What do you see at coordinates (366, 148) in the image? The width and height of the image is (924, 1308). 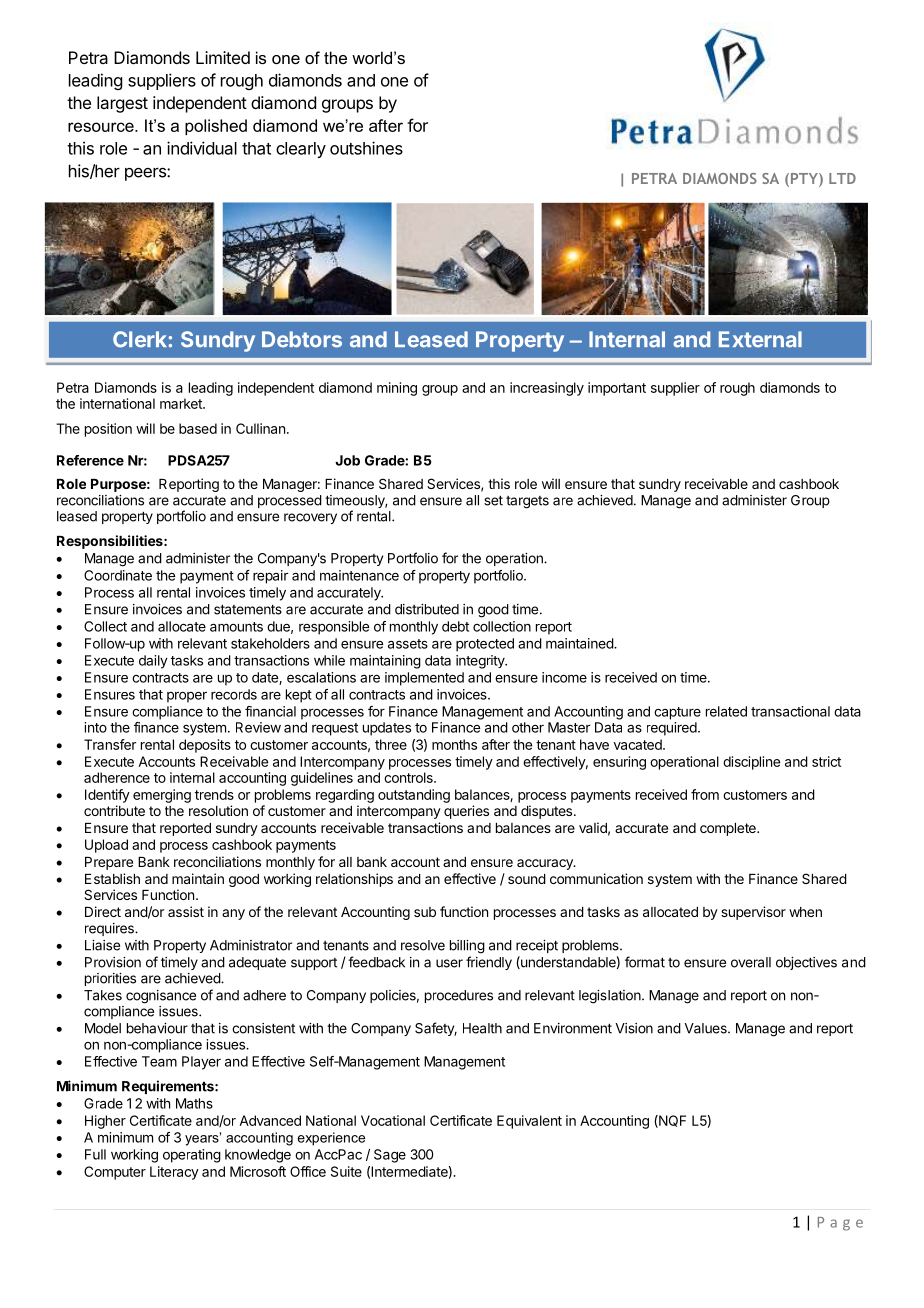 I see `outshines` at bounding box center [366, 148].
